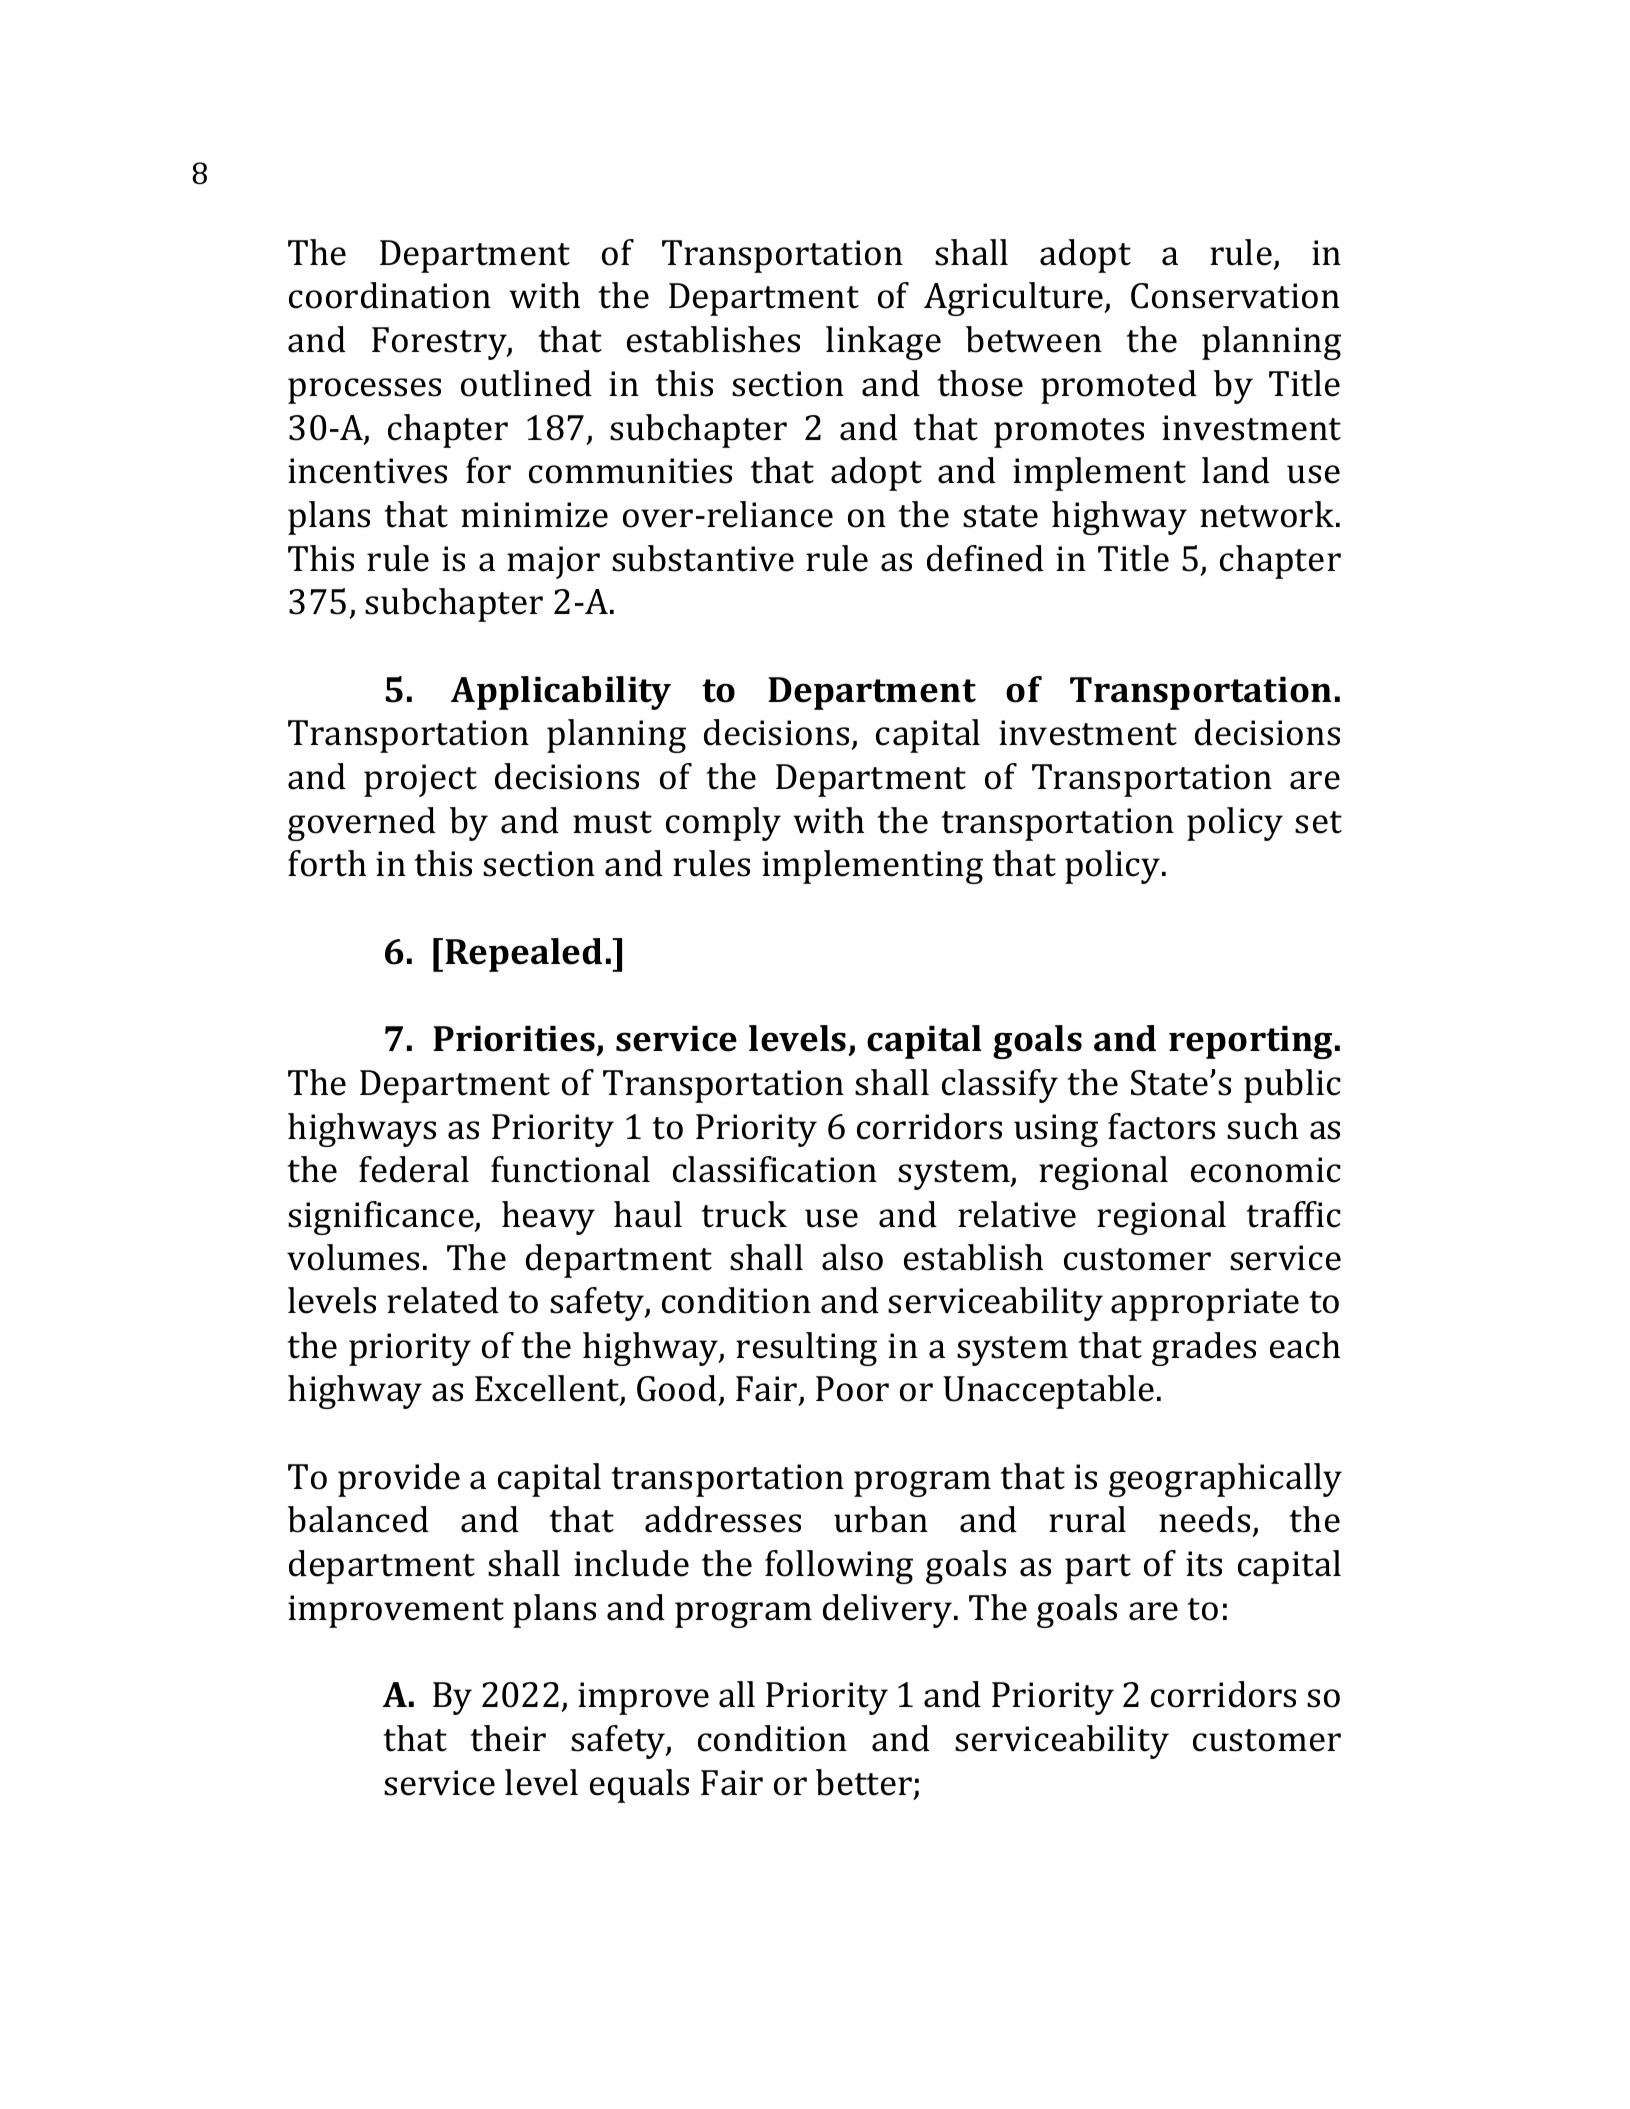 The height and width of the image is (2109, 1630). What do you see at coordinates (508, 1738) in the image?
I see `their` at bounding box center [508, 1738].
